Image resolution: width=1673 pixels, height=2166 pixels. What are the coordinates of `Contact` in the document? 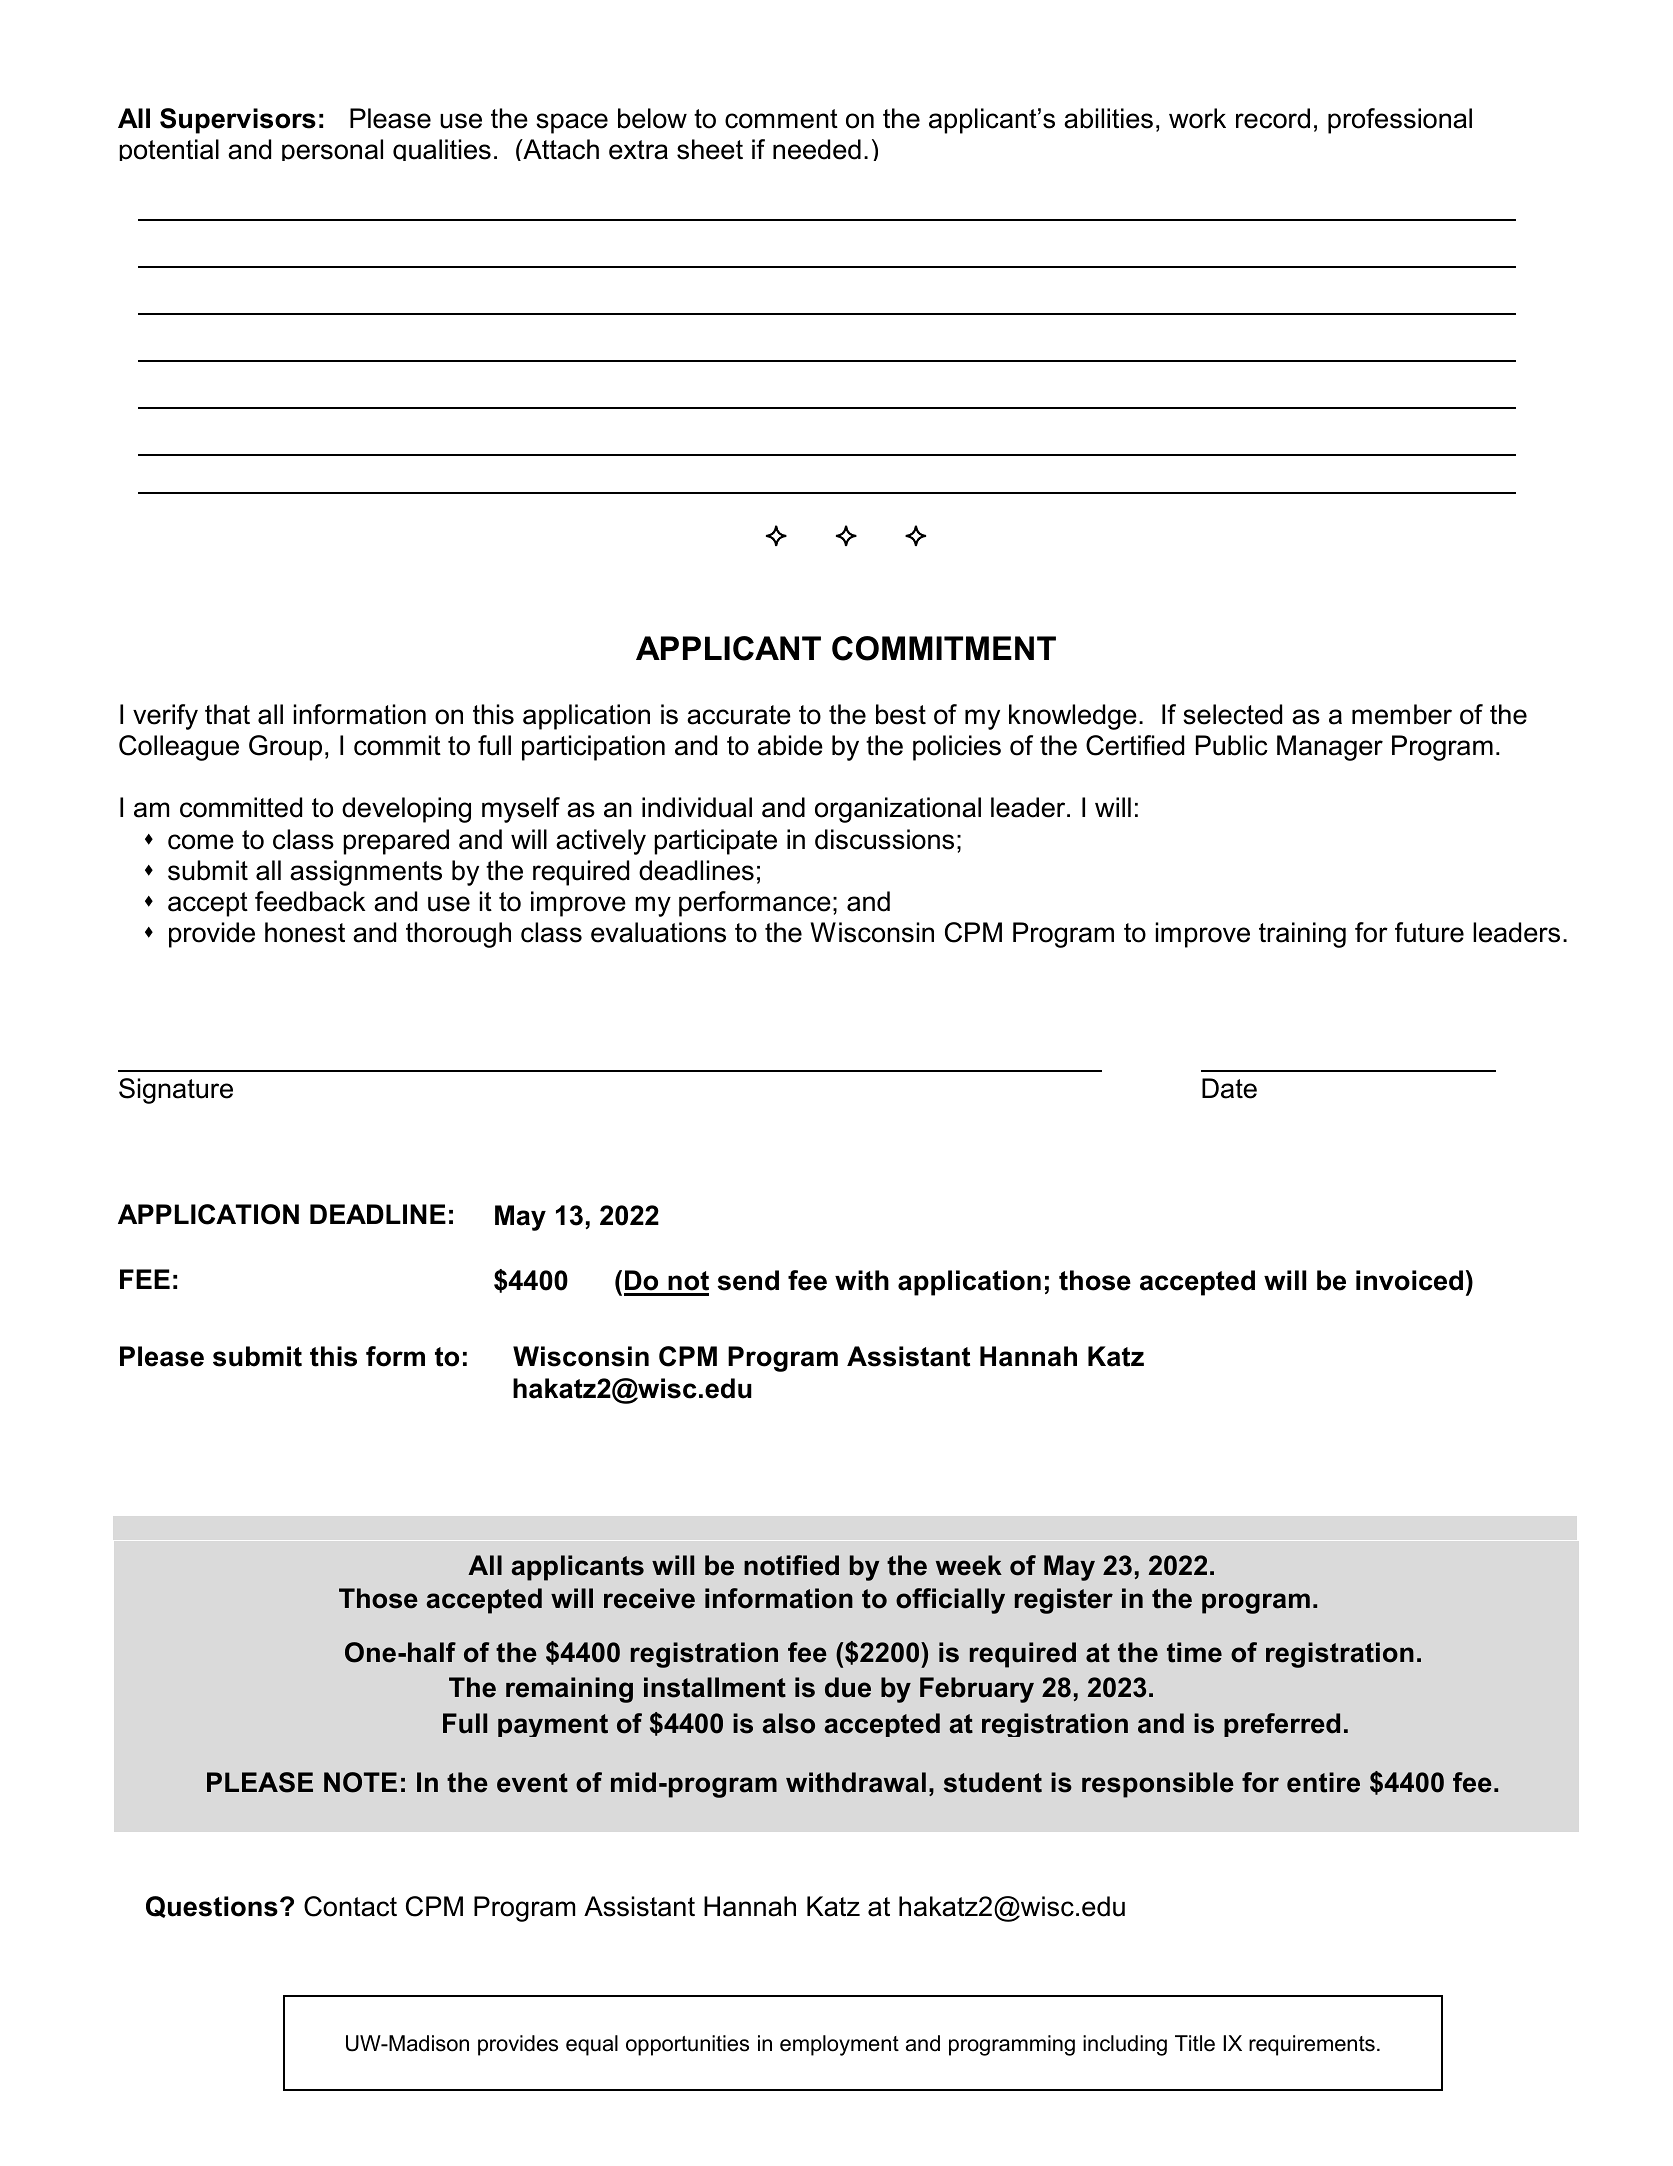 It's located at (350, 1906).
